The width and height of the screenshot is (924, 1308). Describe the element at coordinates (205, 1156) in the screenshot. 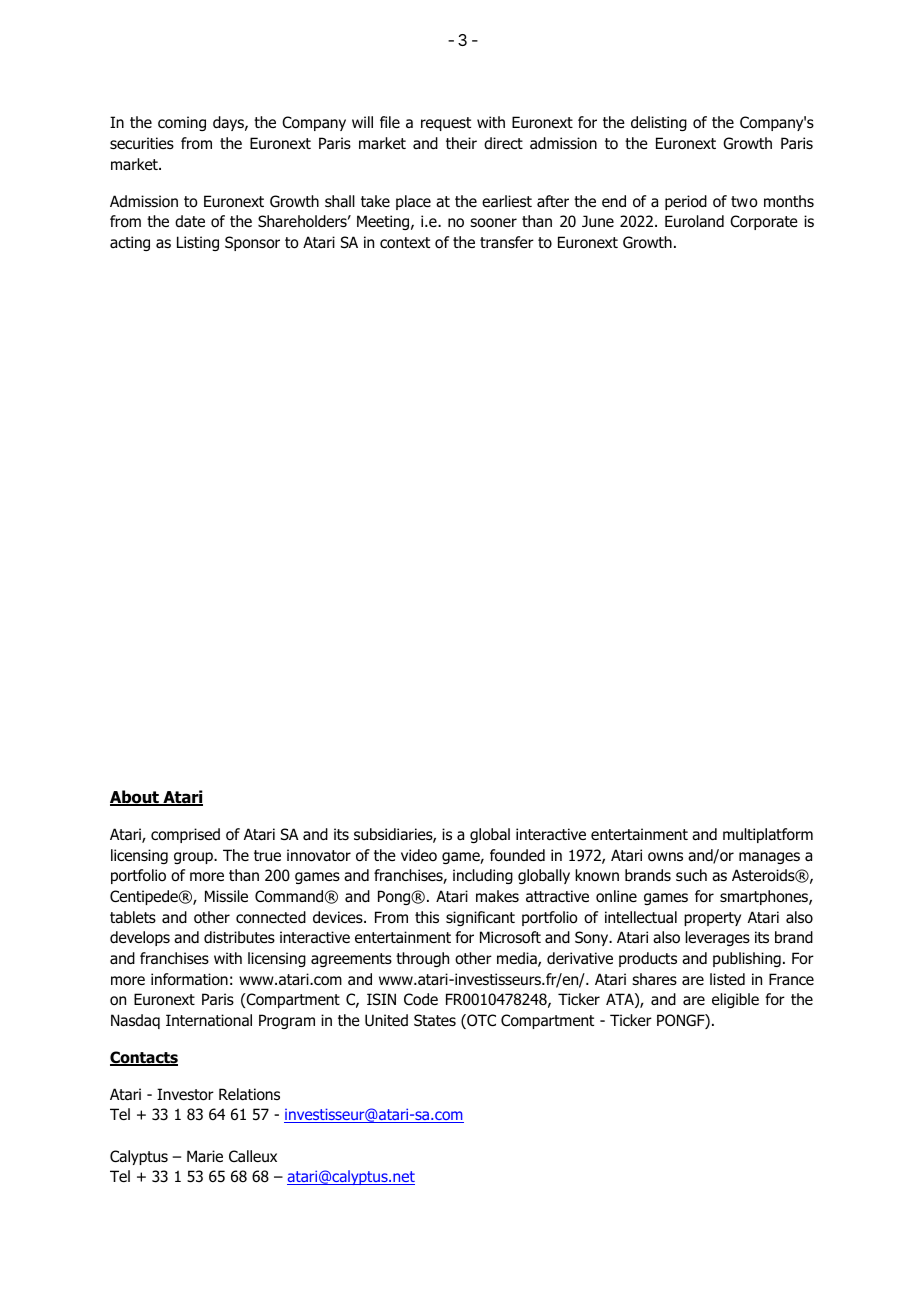

I see `Marie` at that location.
